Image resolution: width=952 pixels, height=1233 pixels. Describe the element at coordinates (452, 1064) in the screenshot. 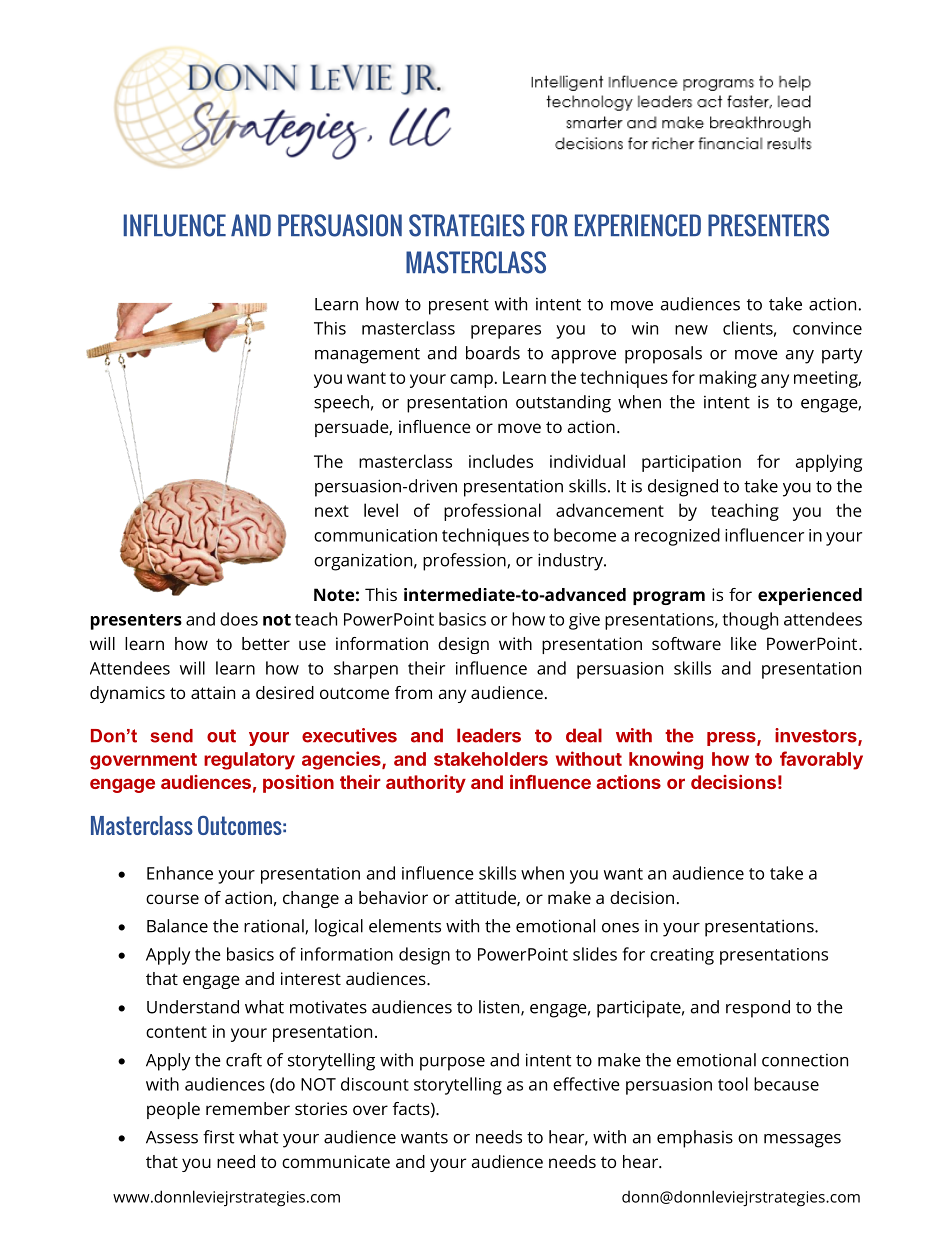

I see `purpose` at that location.
